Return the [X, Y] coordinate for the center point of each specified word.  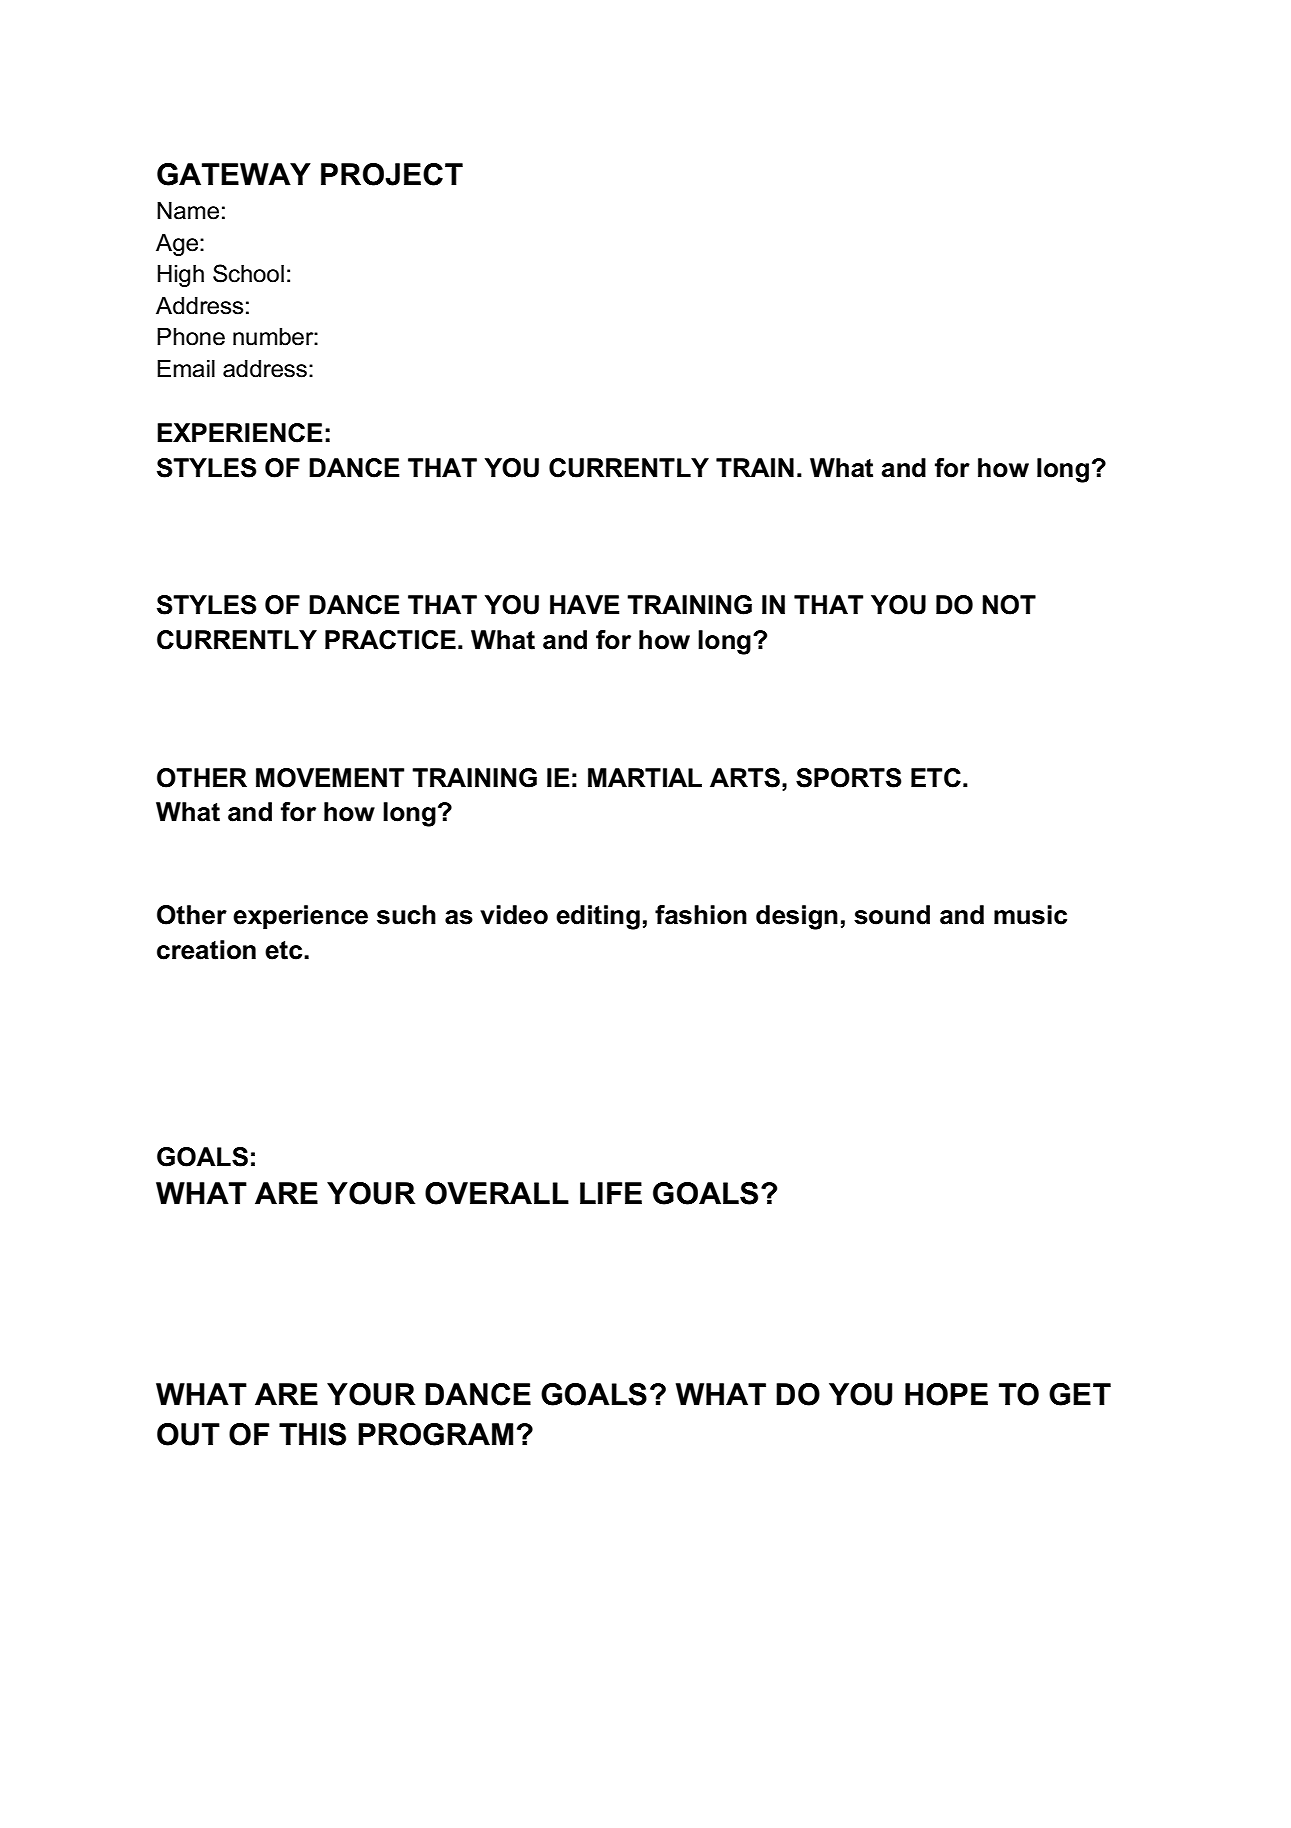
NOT [1009, 605]
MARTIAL [645, 777]
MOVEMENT [330, 778]
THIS [312, 1434]
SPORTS [849, 778]
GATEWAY [234, 174]
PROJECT [392, 174]
